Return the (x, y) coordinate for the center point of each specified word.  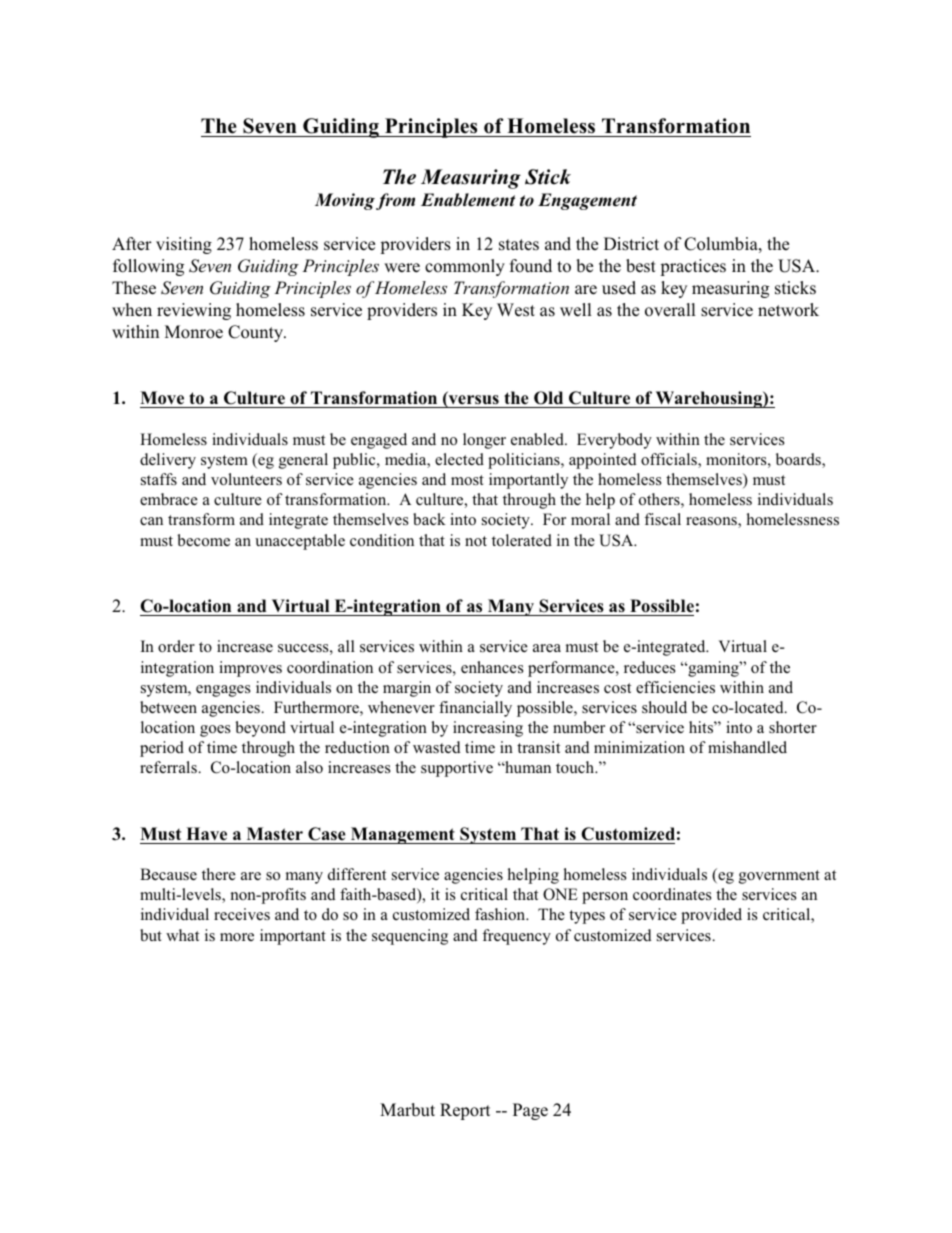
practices (693, 267)
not (476, 541)
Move (163, 399)
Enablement (468, 200)
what (182, 935)
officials (670, 460)
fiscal (662, 519)
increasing (488, 729)
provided (711, 916)
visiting (184, 245)
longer (484, 441)
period (162, 749)
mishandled (747, 747)
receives (242, 914)
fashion (501, 914)
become (203, 540)
